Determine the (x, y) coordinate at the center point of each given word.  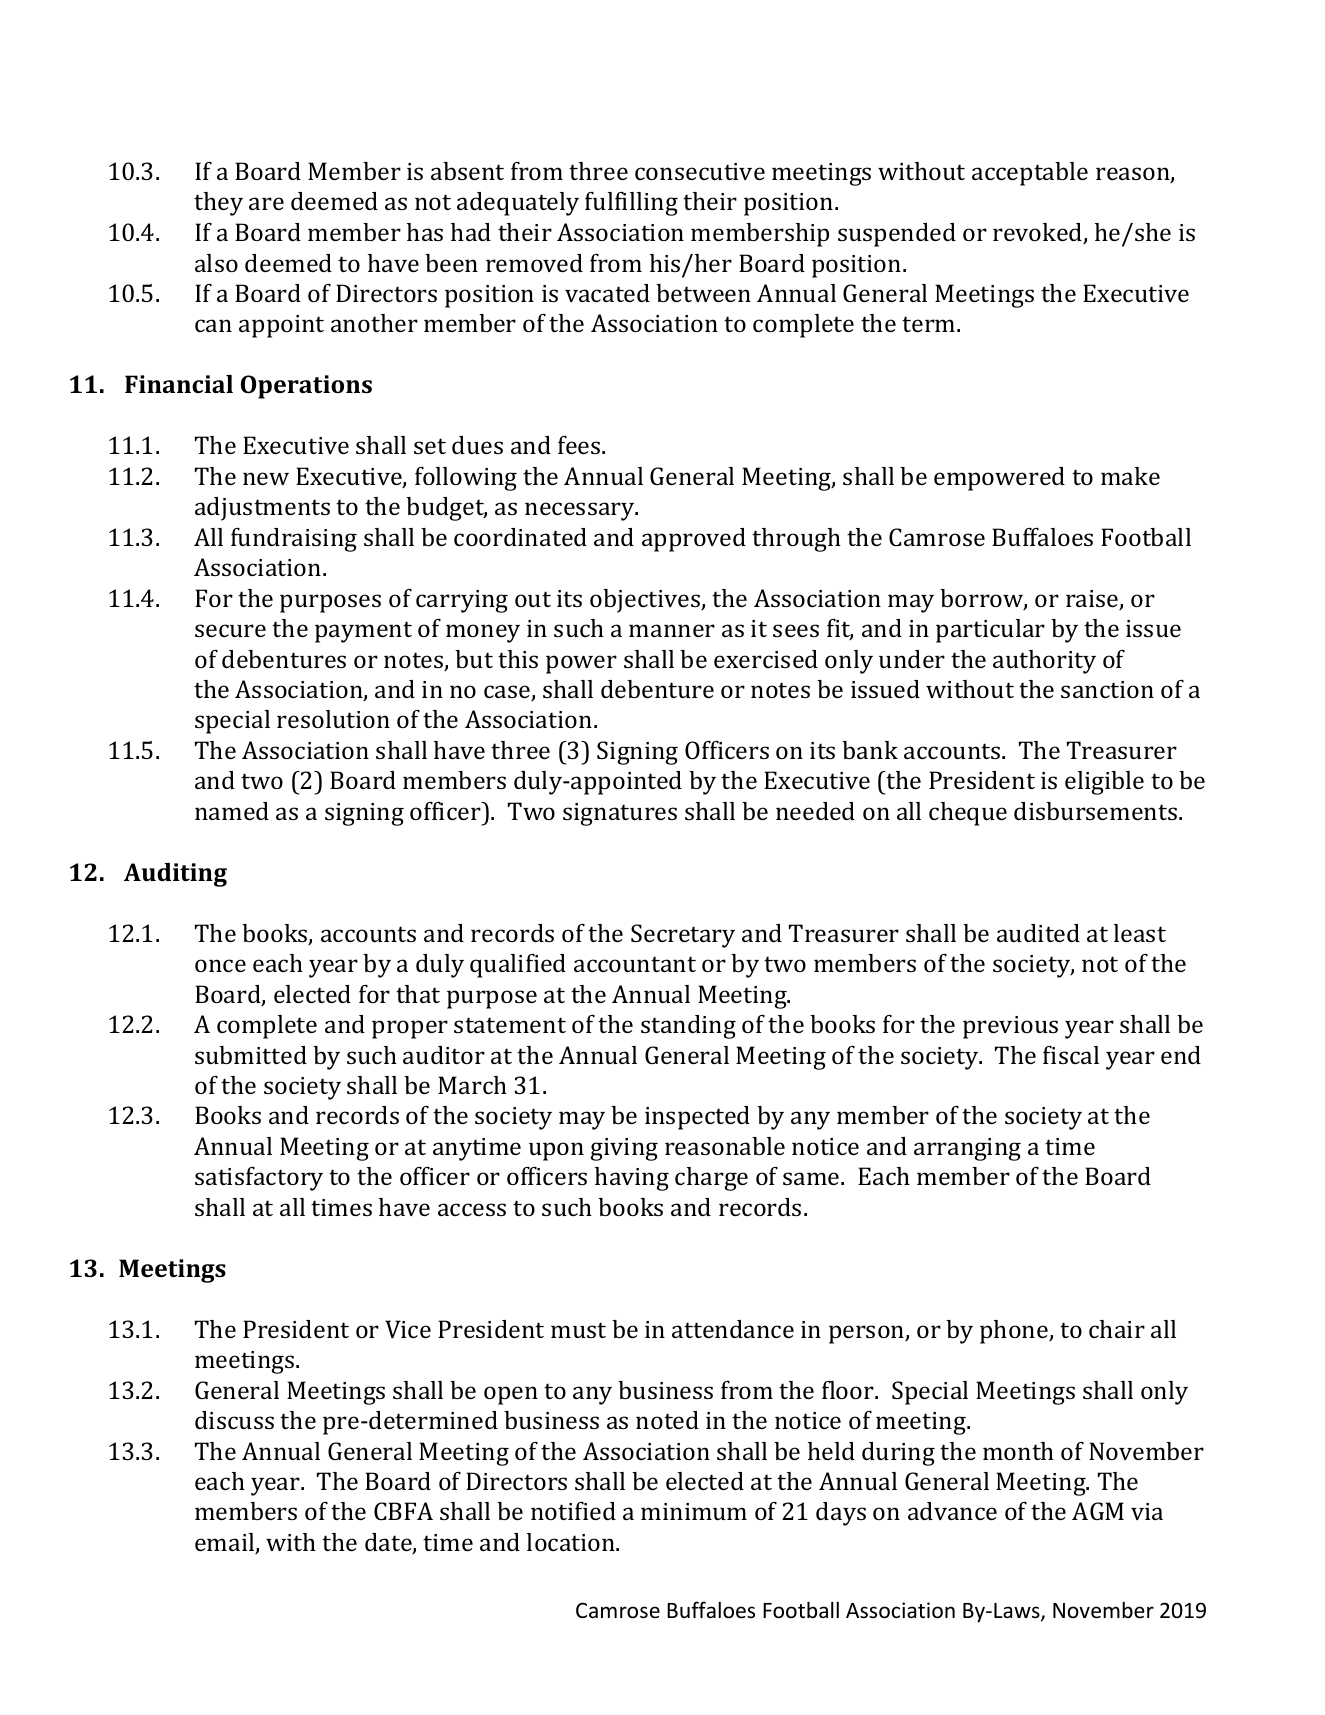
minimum (694, 1511)
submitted (251, 1055)
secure (230, 630)
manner (672, 630)
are (266, 203)
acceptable (1030, 174)
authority (1044, 662)
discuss (234, 1420)
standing (688, 1027)
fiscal (1071, 1055)
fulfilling (631, 204)
